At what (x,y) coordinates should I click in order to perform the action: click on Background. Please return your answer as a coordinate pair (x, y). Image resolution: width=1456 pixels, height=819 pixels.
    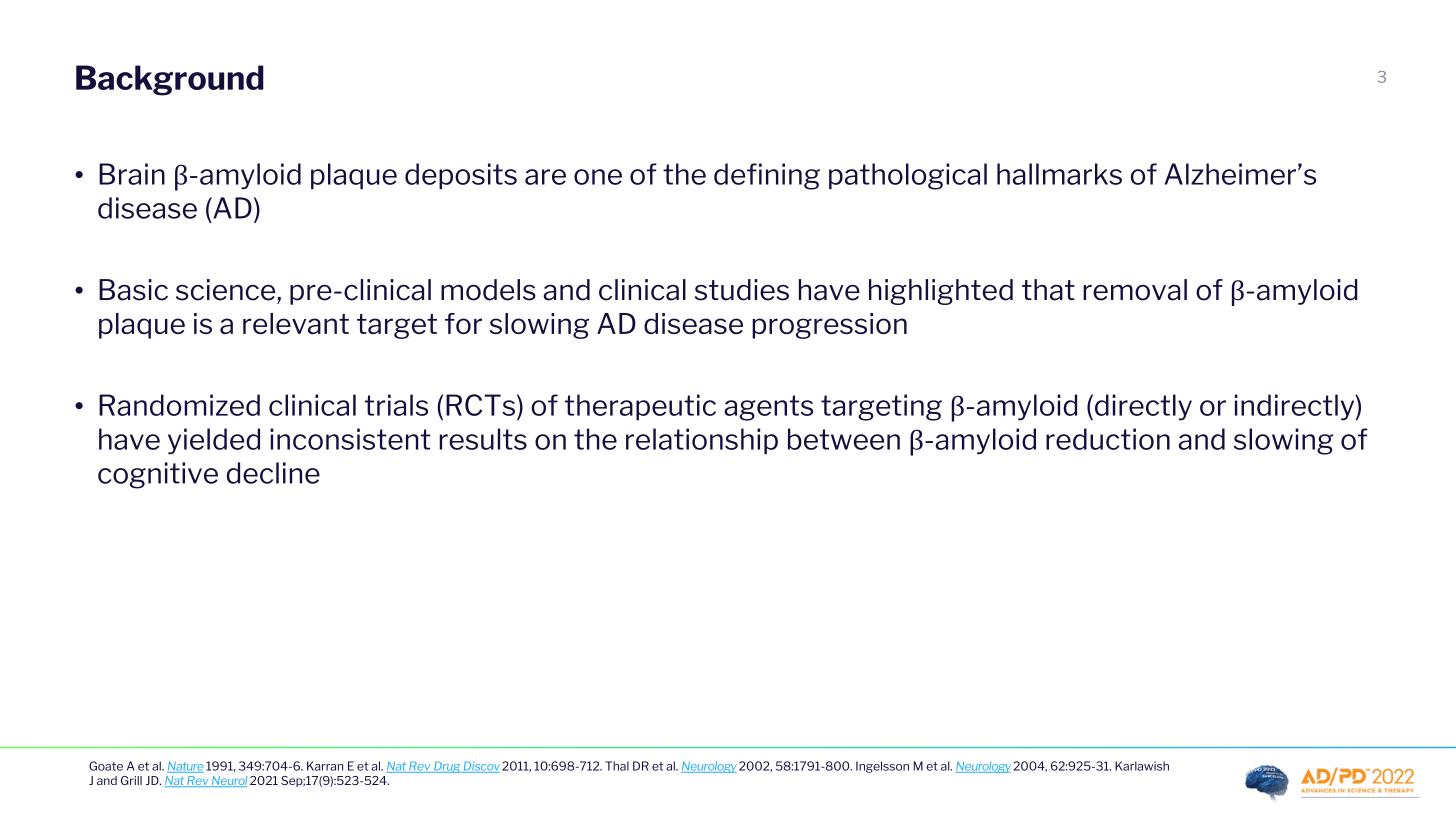
    Looking at the image, I should click on (170, 80).
